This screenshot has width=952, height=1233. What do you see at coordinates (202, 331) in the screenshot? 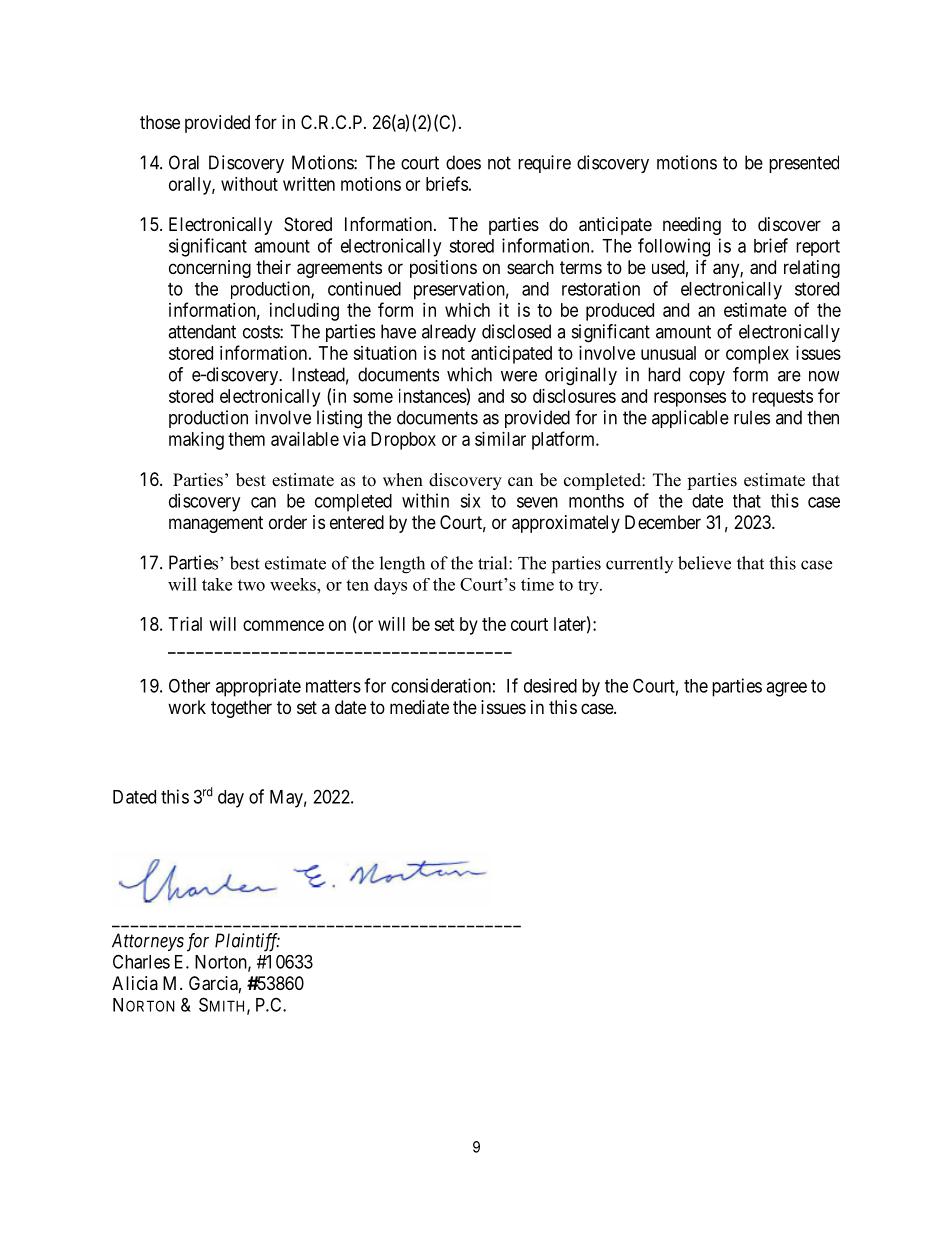
I see `attendant` at bounding box center [202, 331].
